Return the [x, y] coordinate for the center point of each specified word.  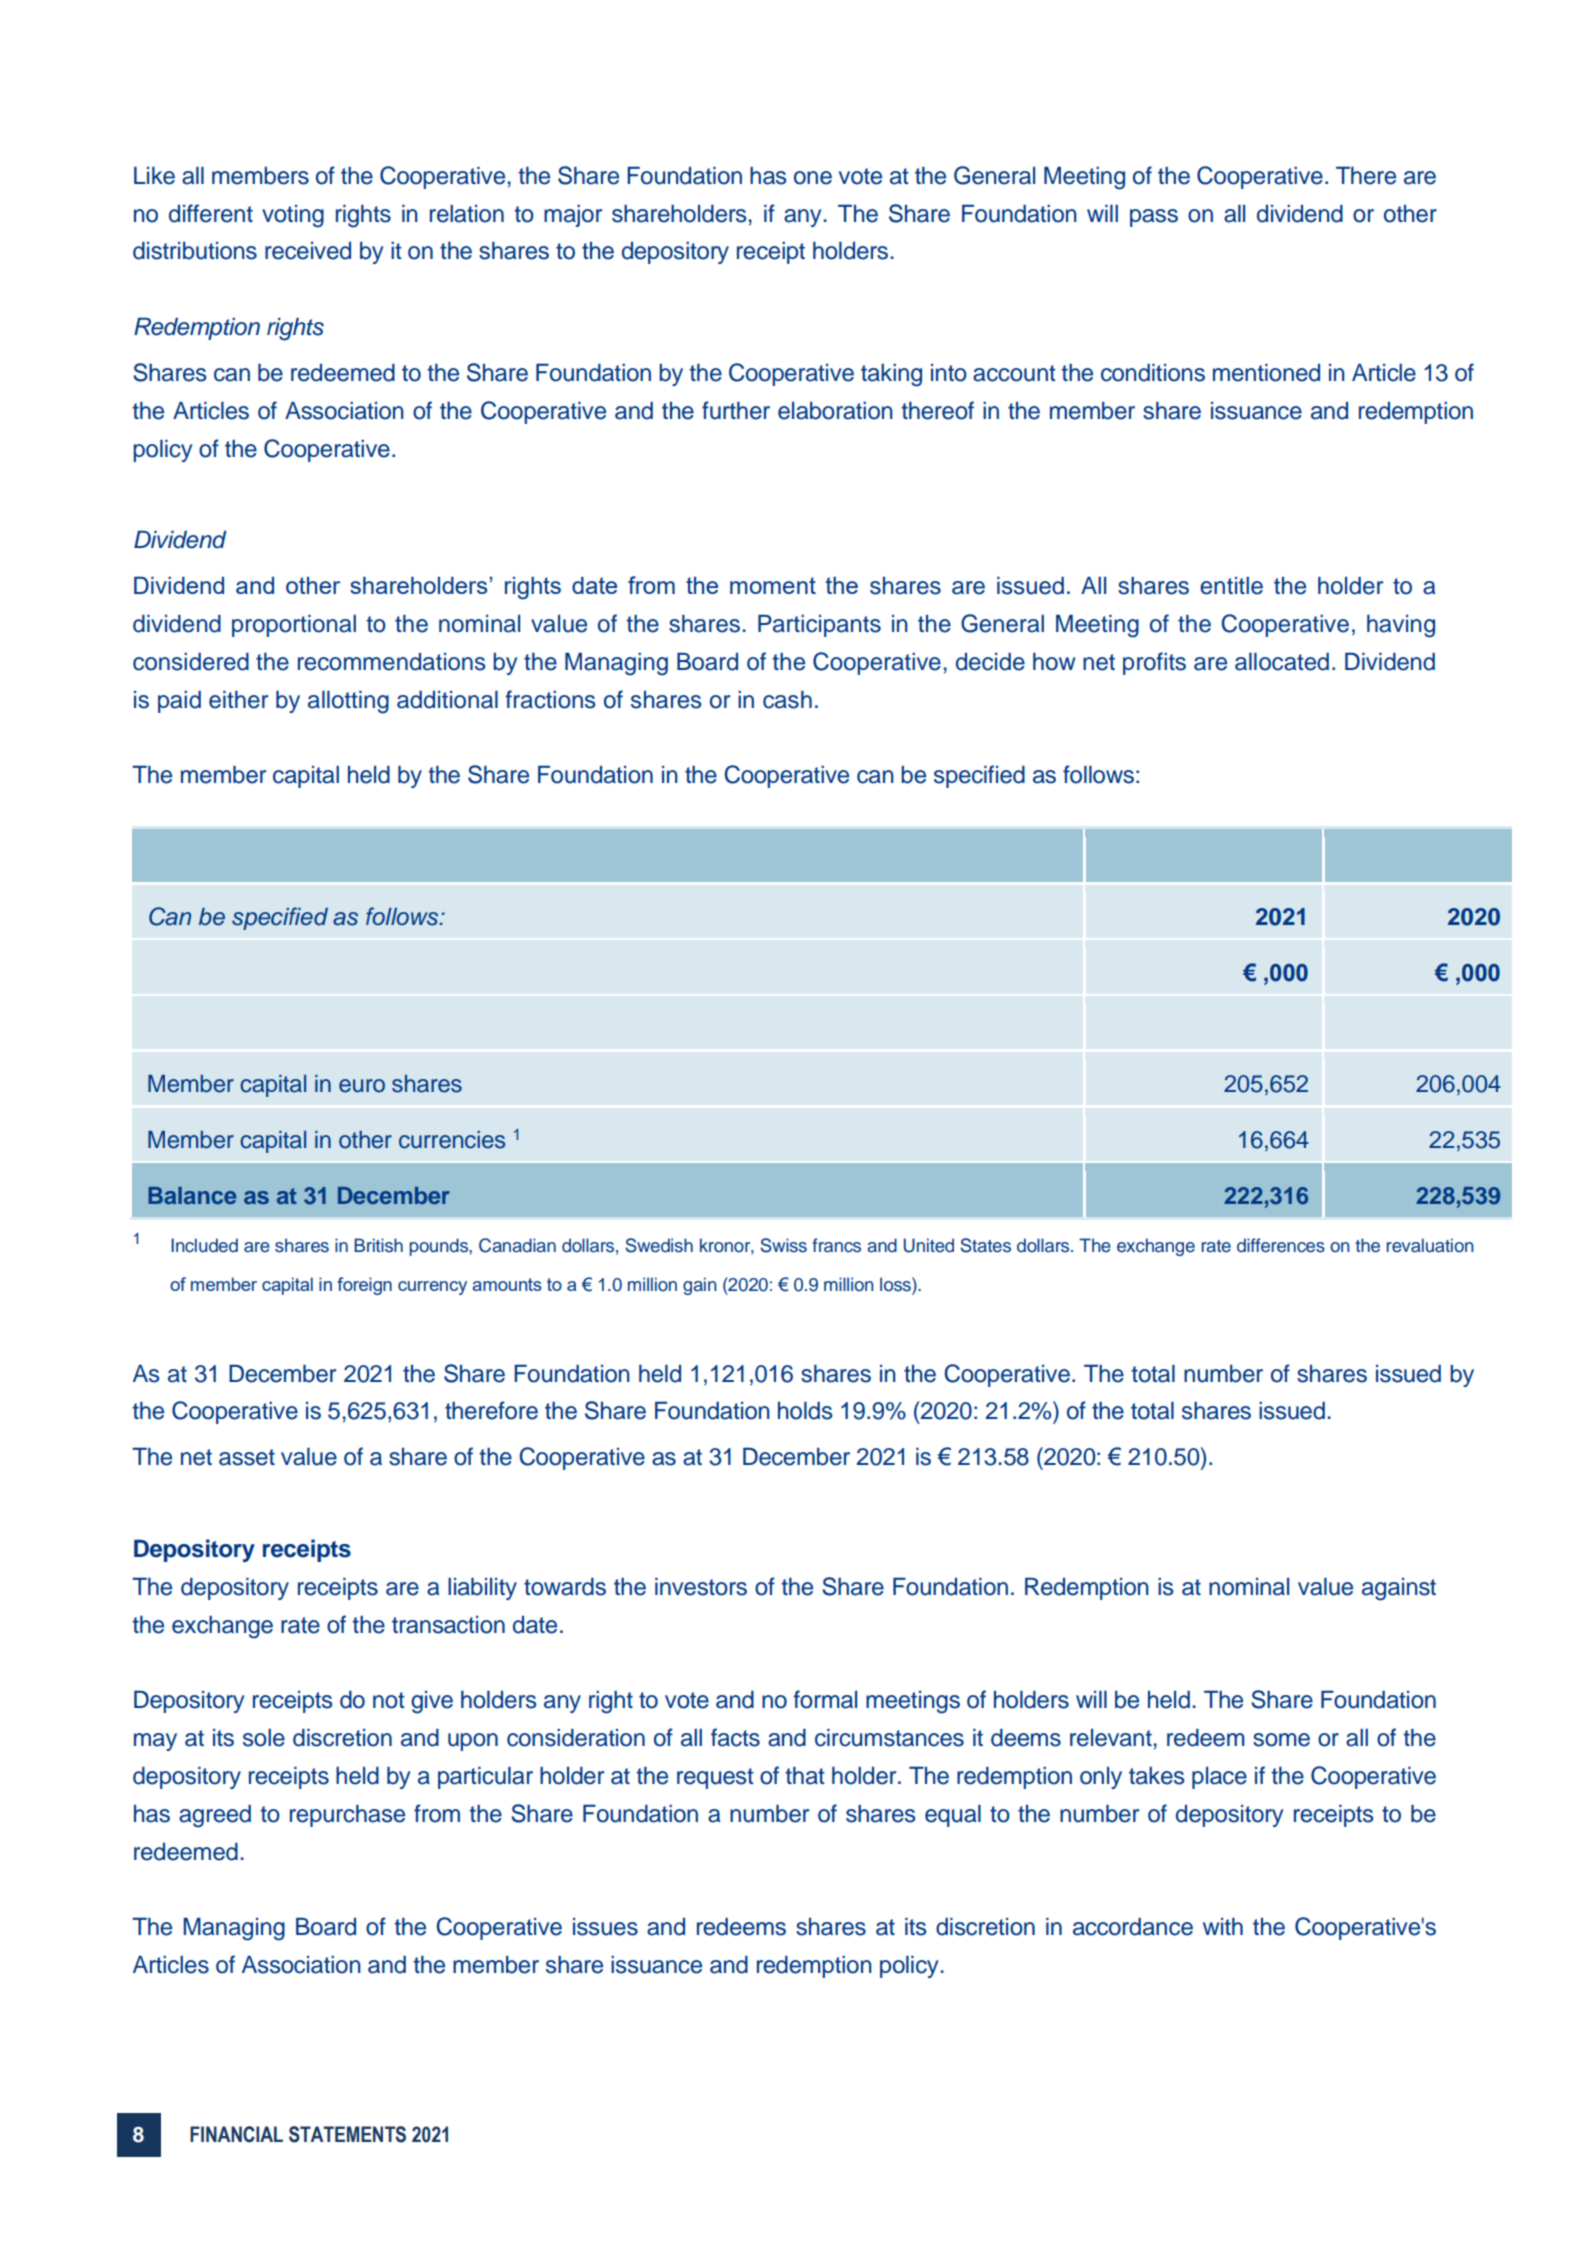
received [308, 251]
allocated [1282, 662]
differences [1281, 1245]
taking [891, 375]
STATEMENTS [347, 2134]
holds [805, 1411]
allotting [348, 702]
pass [1154, 218]
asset [247, 1457]
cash [787, 700]
